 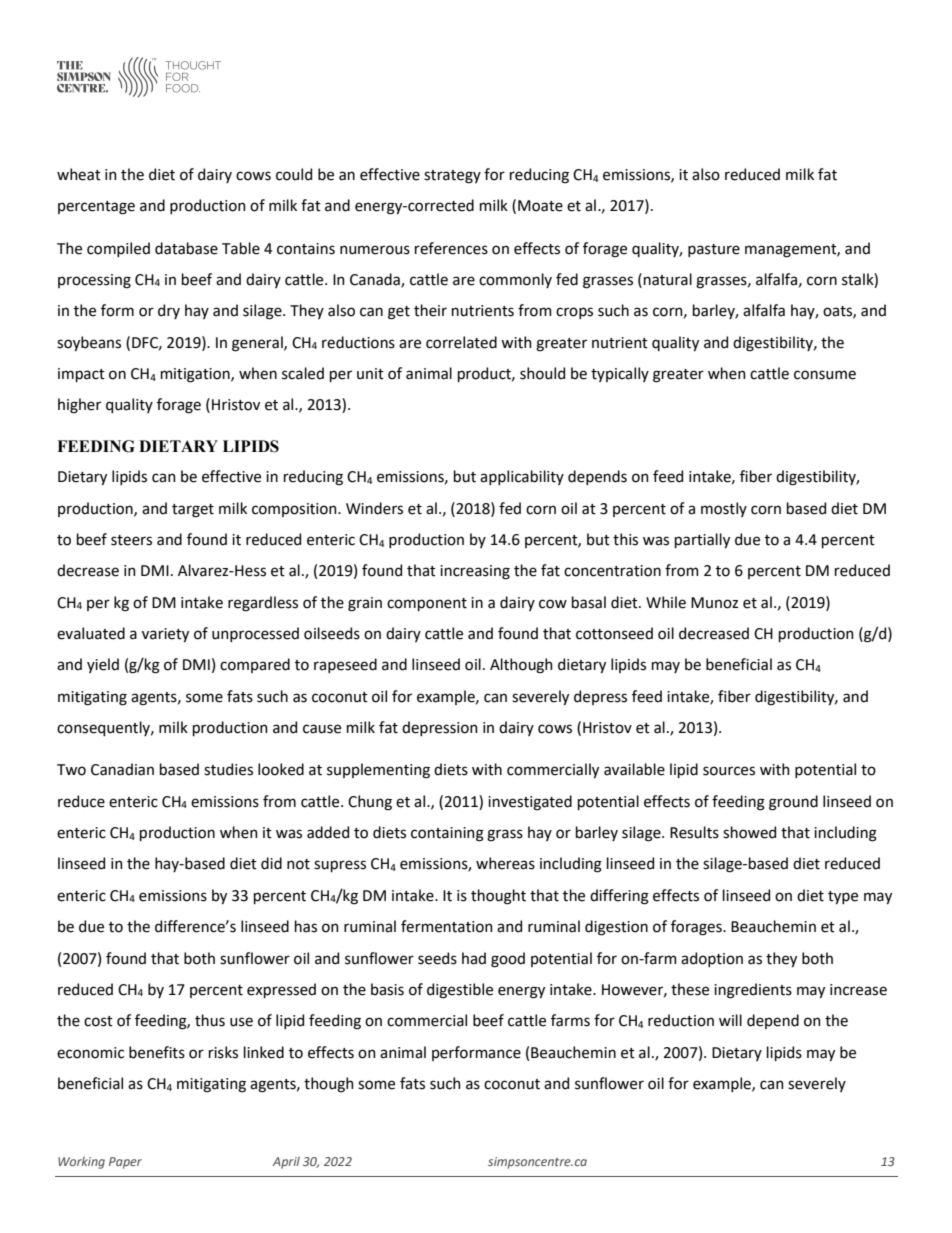 What do you see at coordinates (712, 959) in the screenshot?
I see `adoption` at bounding box center [712, 959].
